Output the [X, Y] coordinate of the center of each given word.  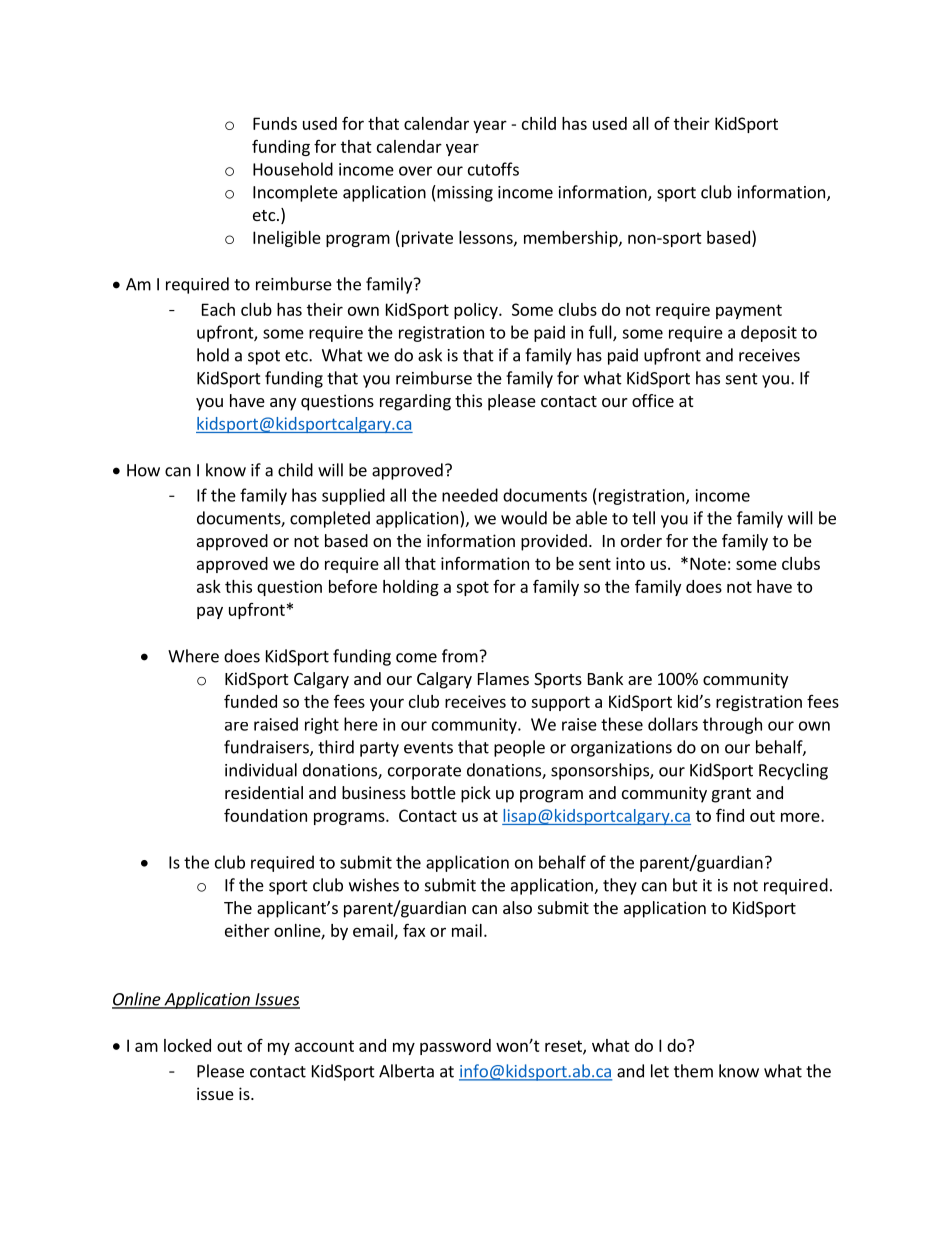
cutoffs [493, 169]
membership [572, 239]
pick [476, 794]
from [460, 656]
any [283, 404]
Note [708, 563]
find [730, 815]
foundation [265, 815]
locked [187, 1045]
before [353, 586]
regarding [415, 402]
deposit [769, 333]
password [455, 1047]
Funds [275, 123]
